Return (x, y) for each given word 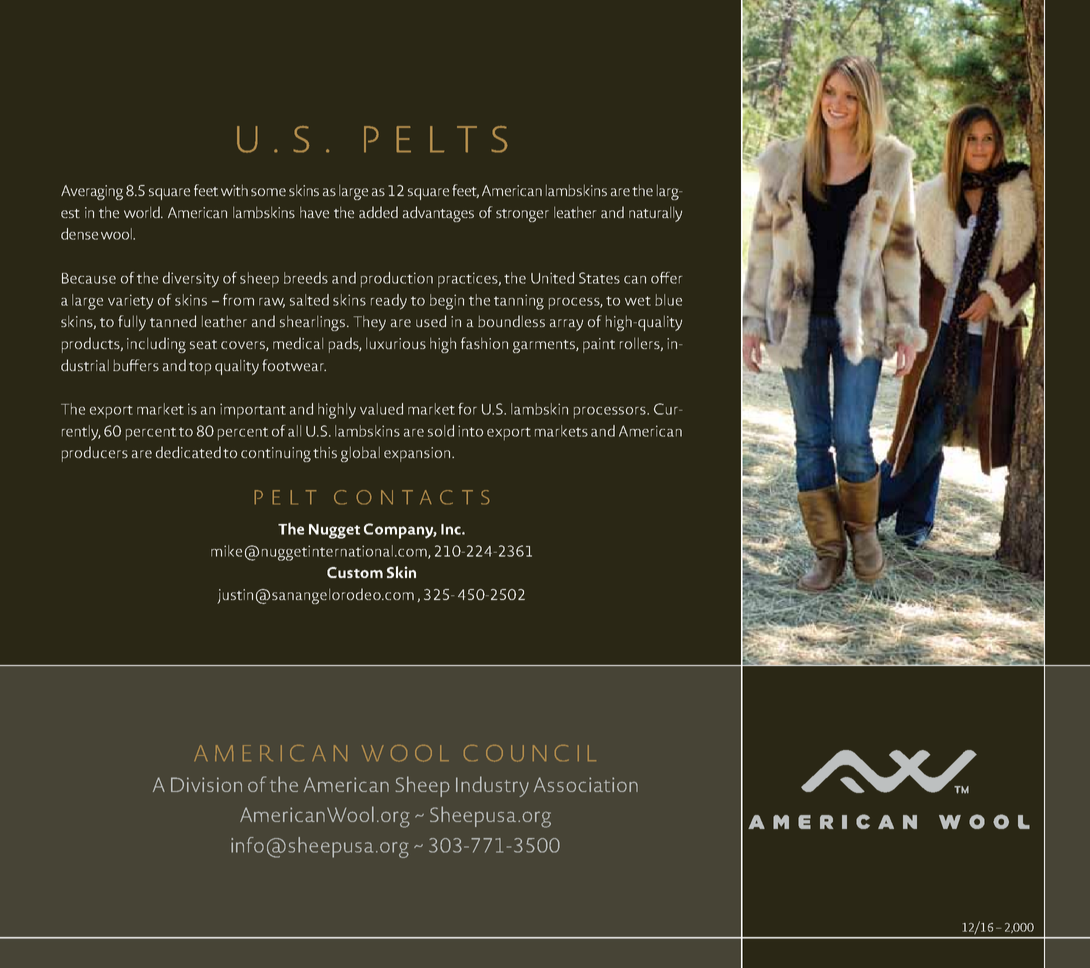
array (566, 325)
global (360, 454)
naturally (655, 214)
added (378, 212)
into (470, 431)
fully (132, 323)
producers (95, 454)
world (143, 212)
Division (206, 784)
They (369, 323)
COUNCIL (530, 753)
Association (586, 784)
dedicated (188, 452)
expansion (418, 454)
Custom (355, 572)
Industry (492, 786)
